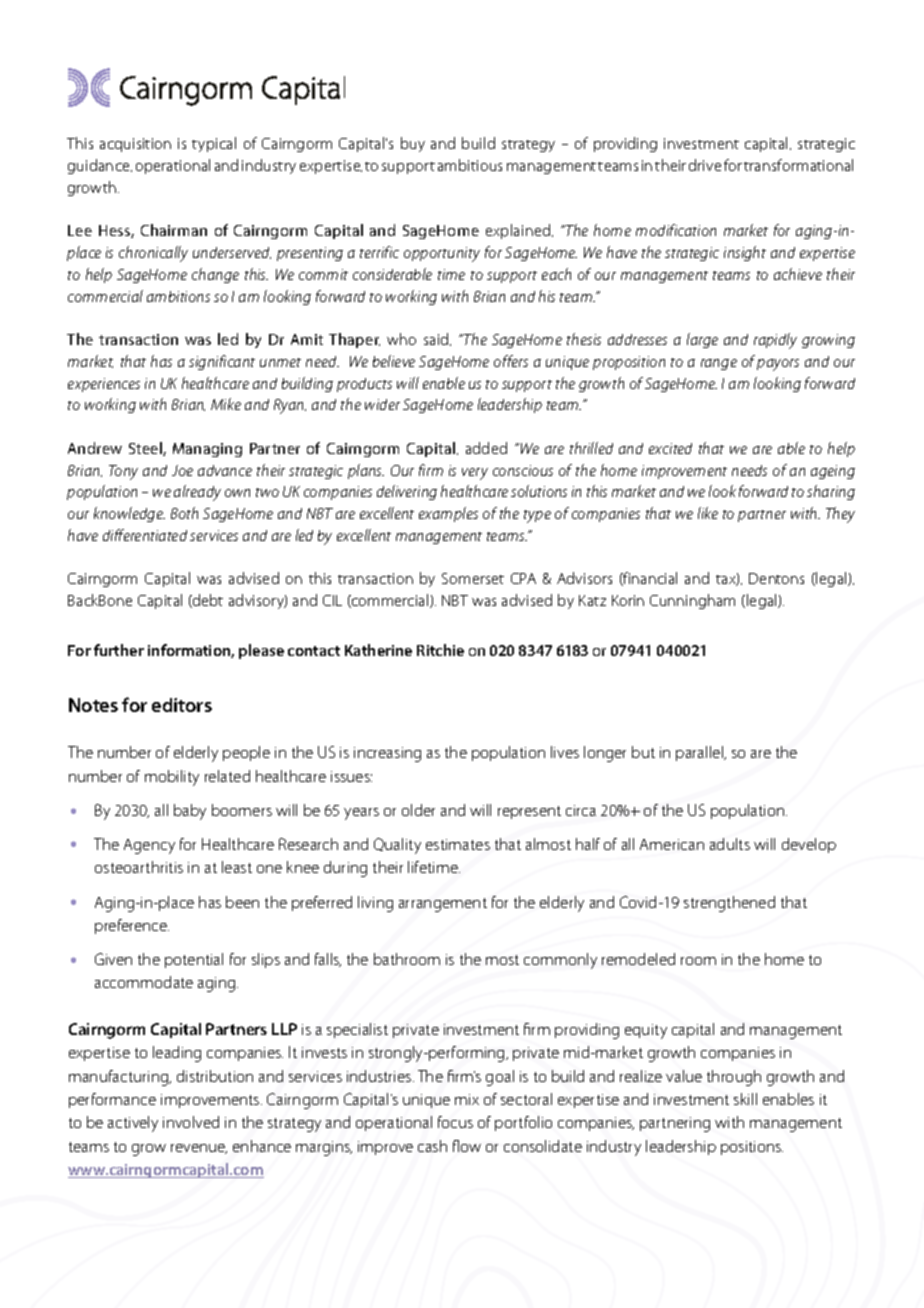  Describe the element at coordinates (692, 601) in the screenshot. I see `Cunningham` at that location.
